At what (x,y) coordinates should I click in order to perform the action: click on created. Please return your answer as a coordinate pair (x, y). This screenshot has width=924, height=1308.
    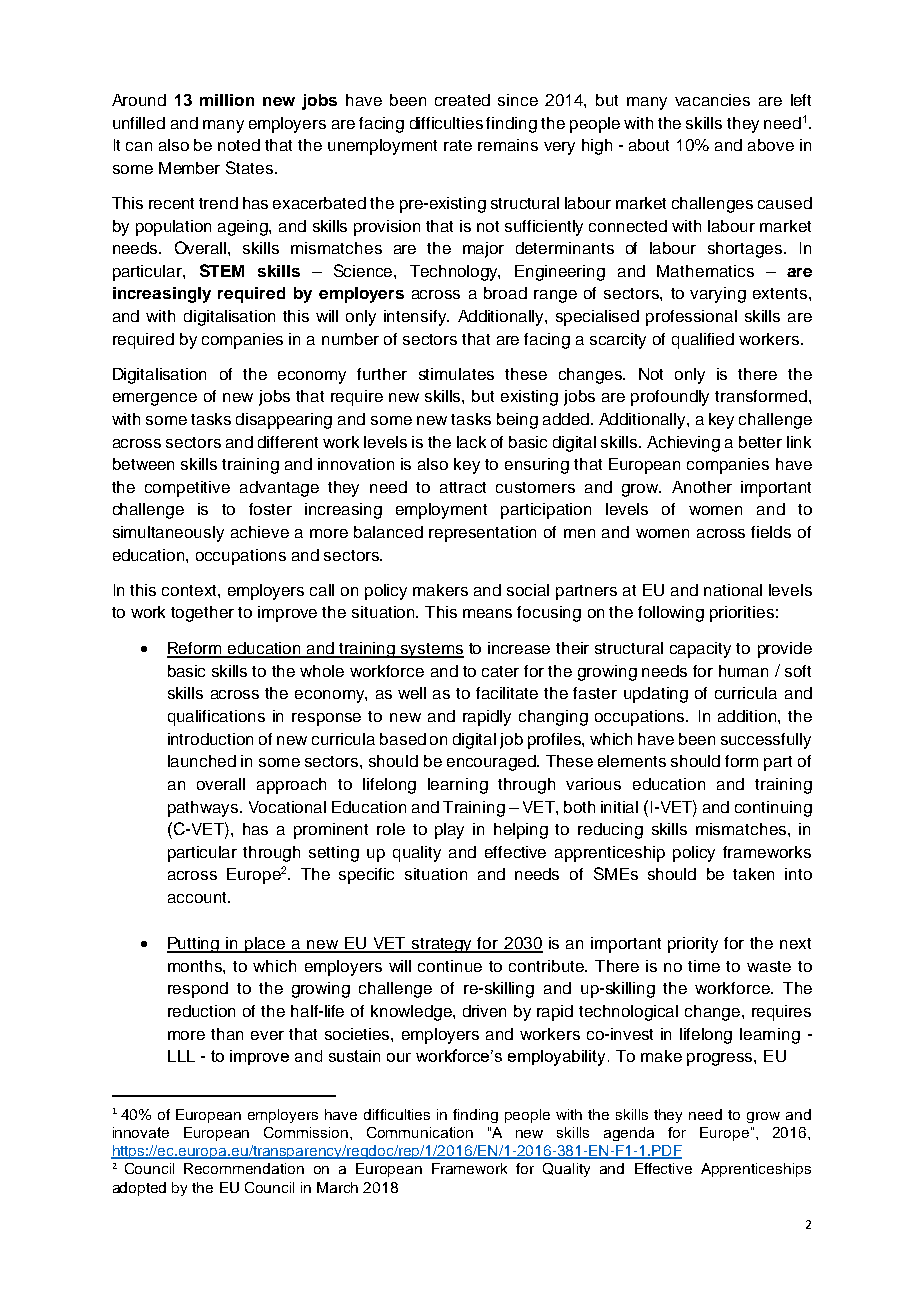
    Looking at the image, I should click on (462, 100).
